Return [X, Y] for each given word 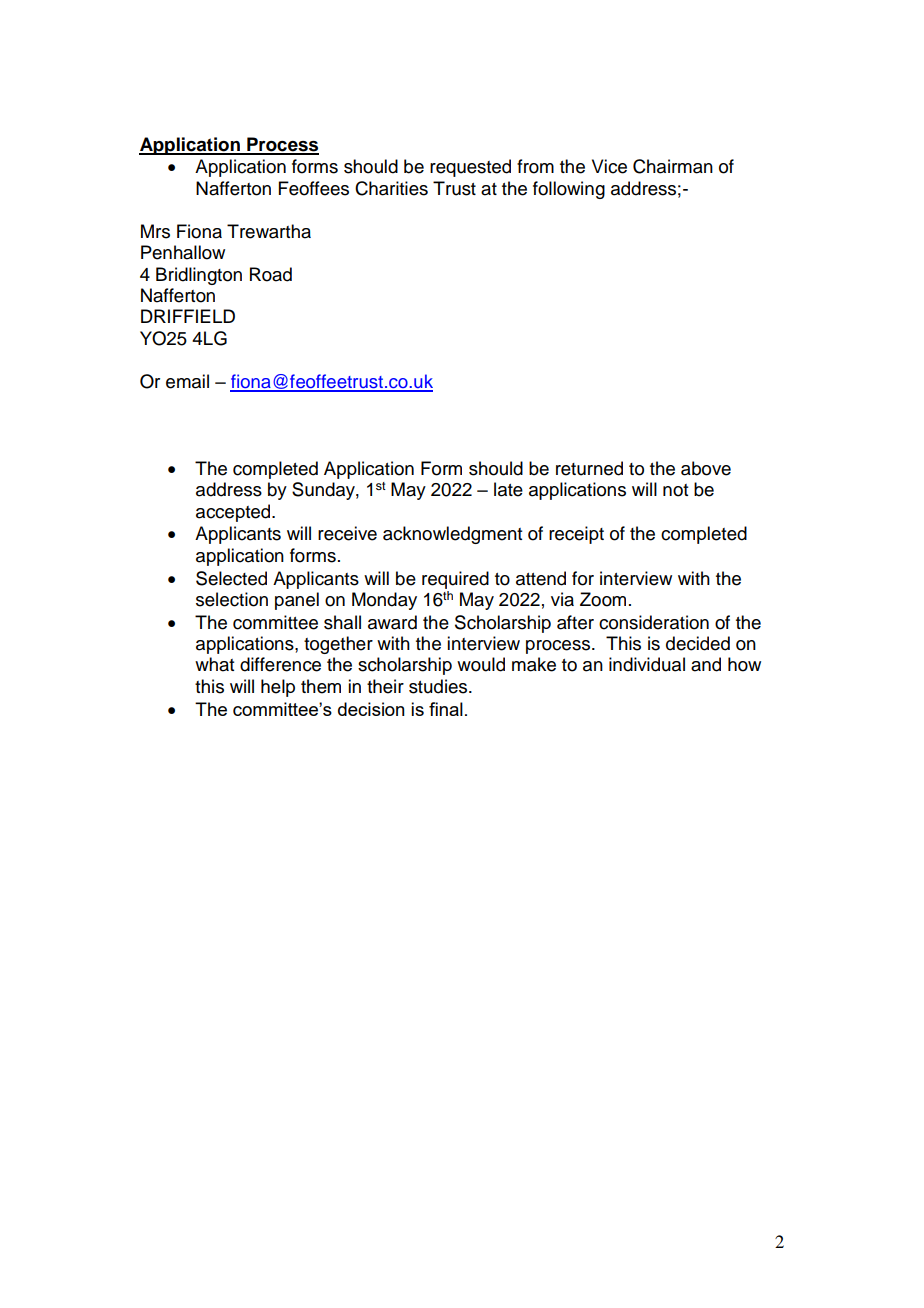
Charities [391, 188]
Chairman [673, 166]
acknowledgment [452, 535]
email [187, 381]
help [278, 688]
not [675, 490]
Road [271, 274]
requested [470, 168]
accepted [234, 513]
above [706, 468]
